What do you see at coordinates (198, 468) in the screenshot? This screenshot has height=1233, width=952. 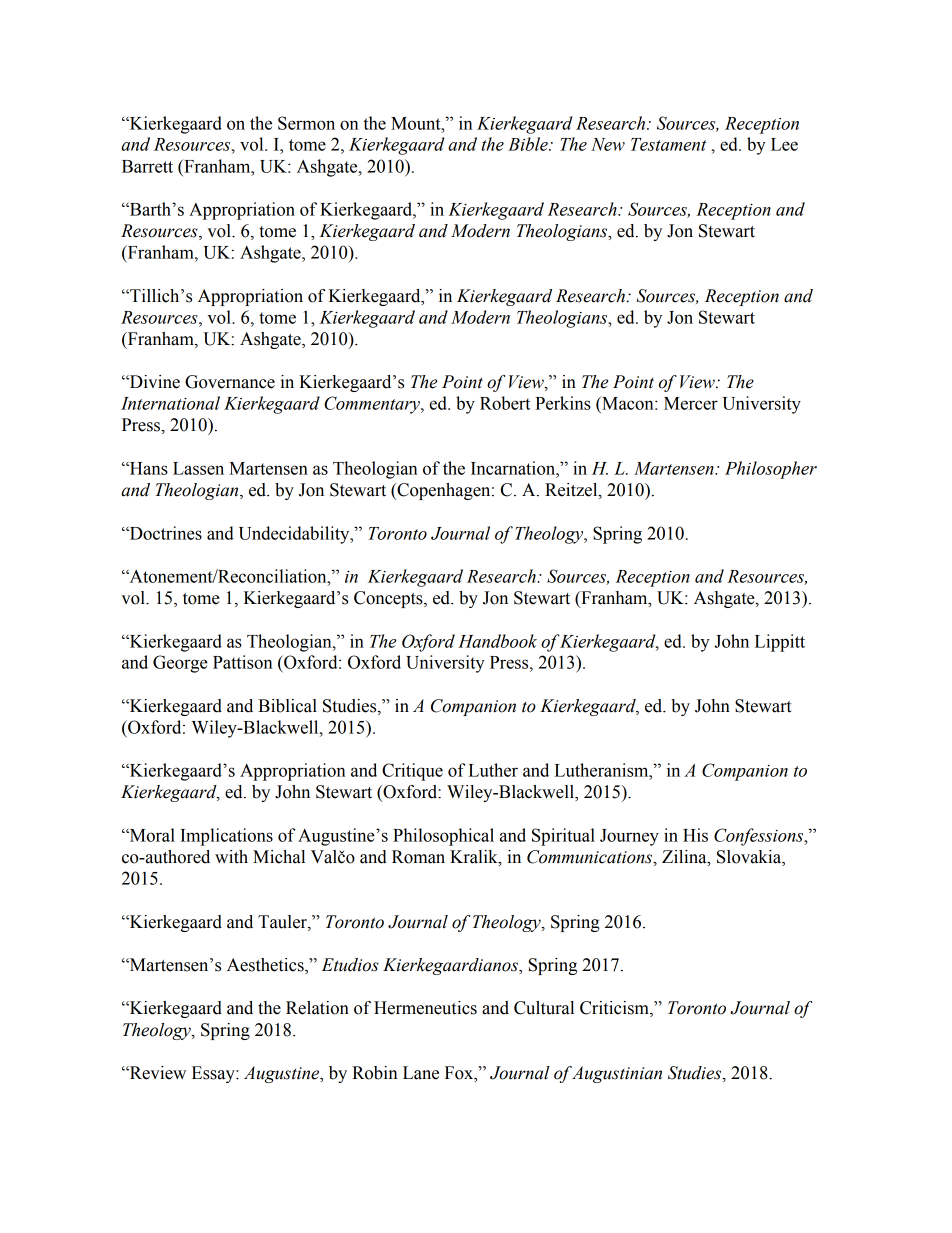 I see `Lassen` at bounding box center [198, 468].
